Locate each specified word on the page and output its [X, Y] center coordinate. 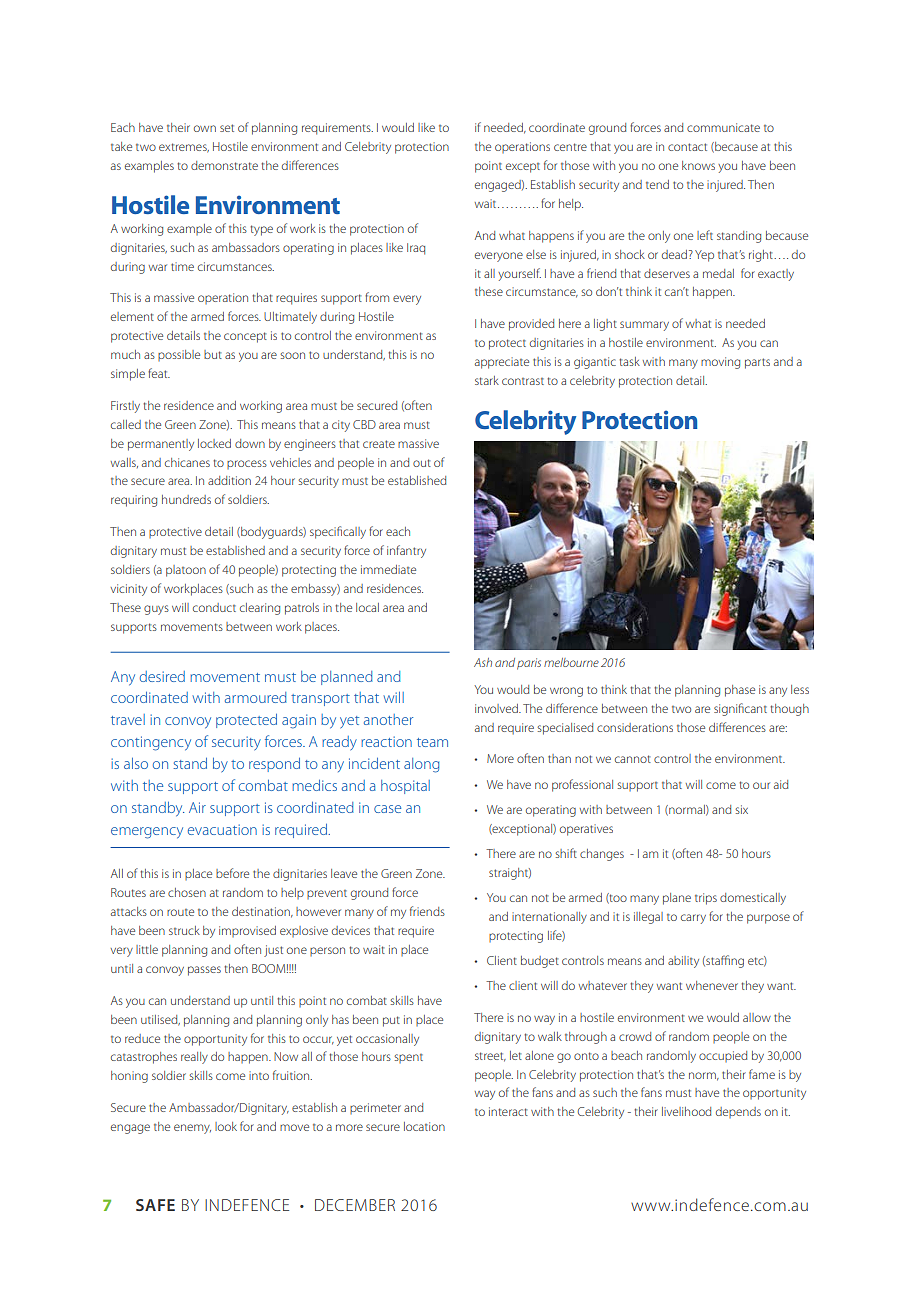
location [424, 1126]
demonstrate [224, 165]
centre [570, 147]
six [742, 809]
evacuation [222, 829]
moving [720, 363]
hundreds [186, 499]
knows [698, 165]
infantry [406, 551]
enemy [192, 1129]
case [387, 809]
